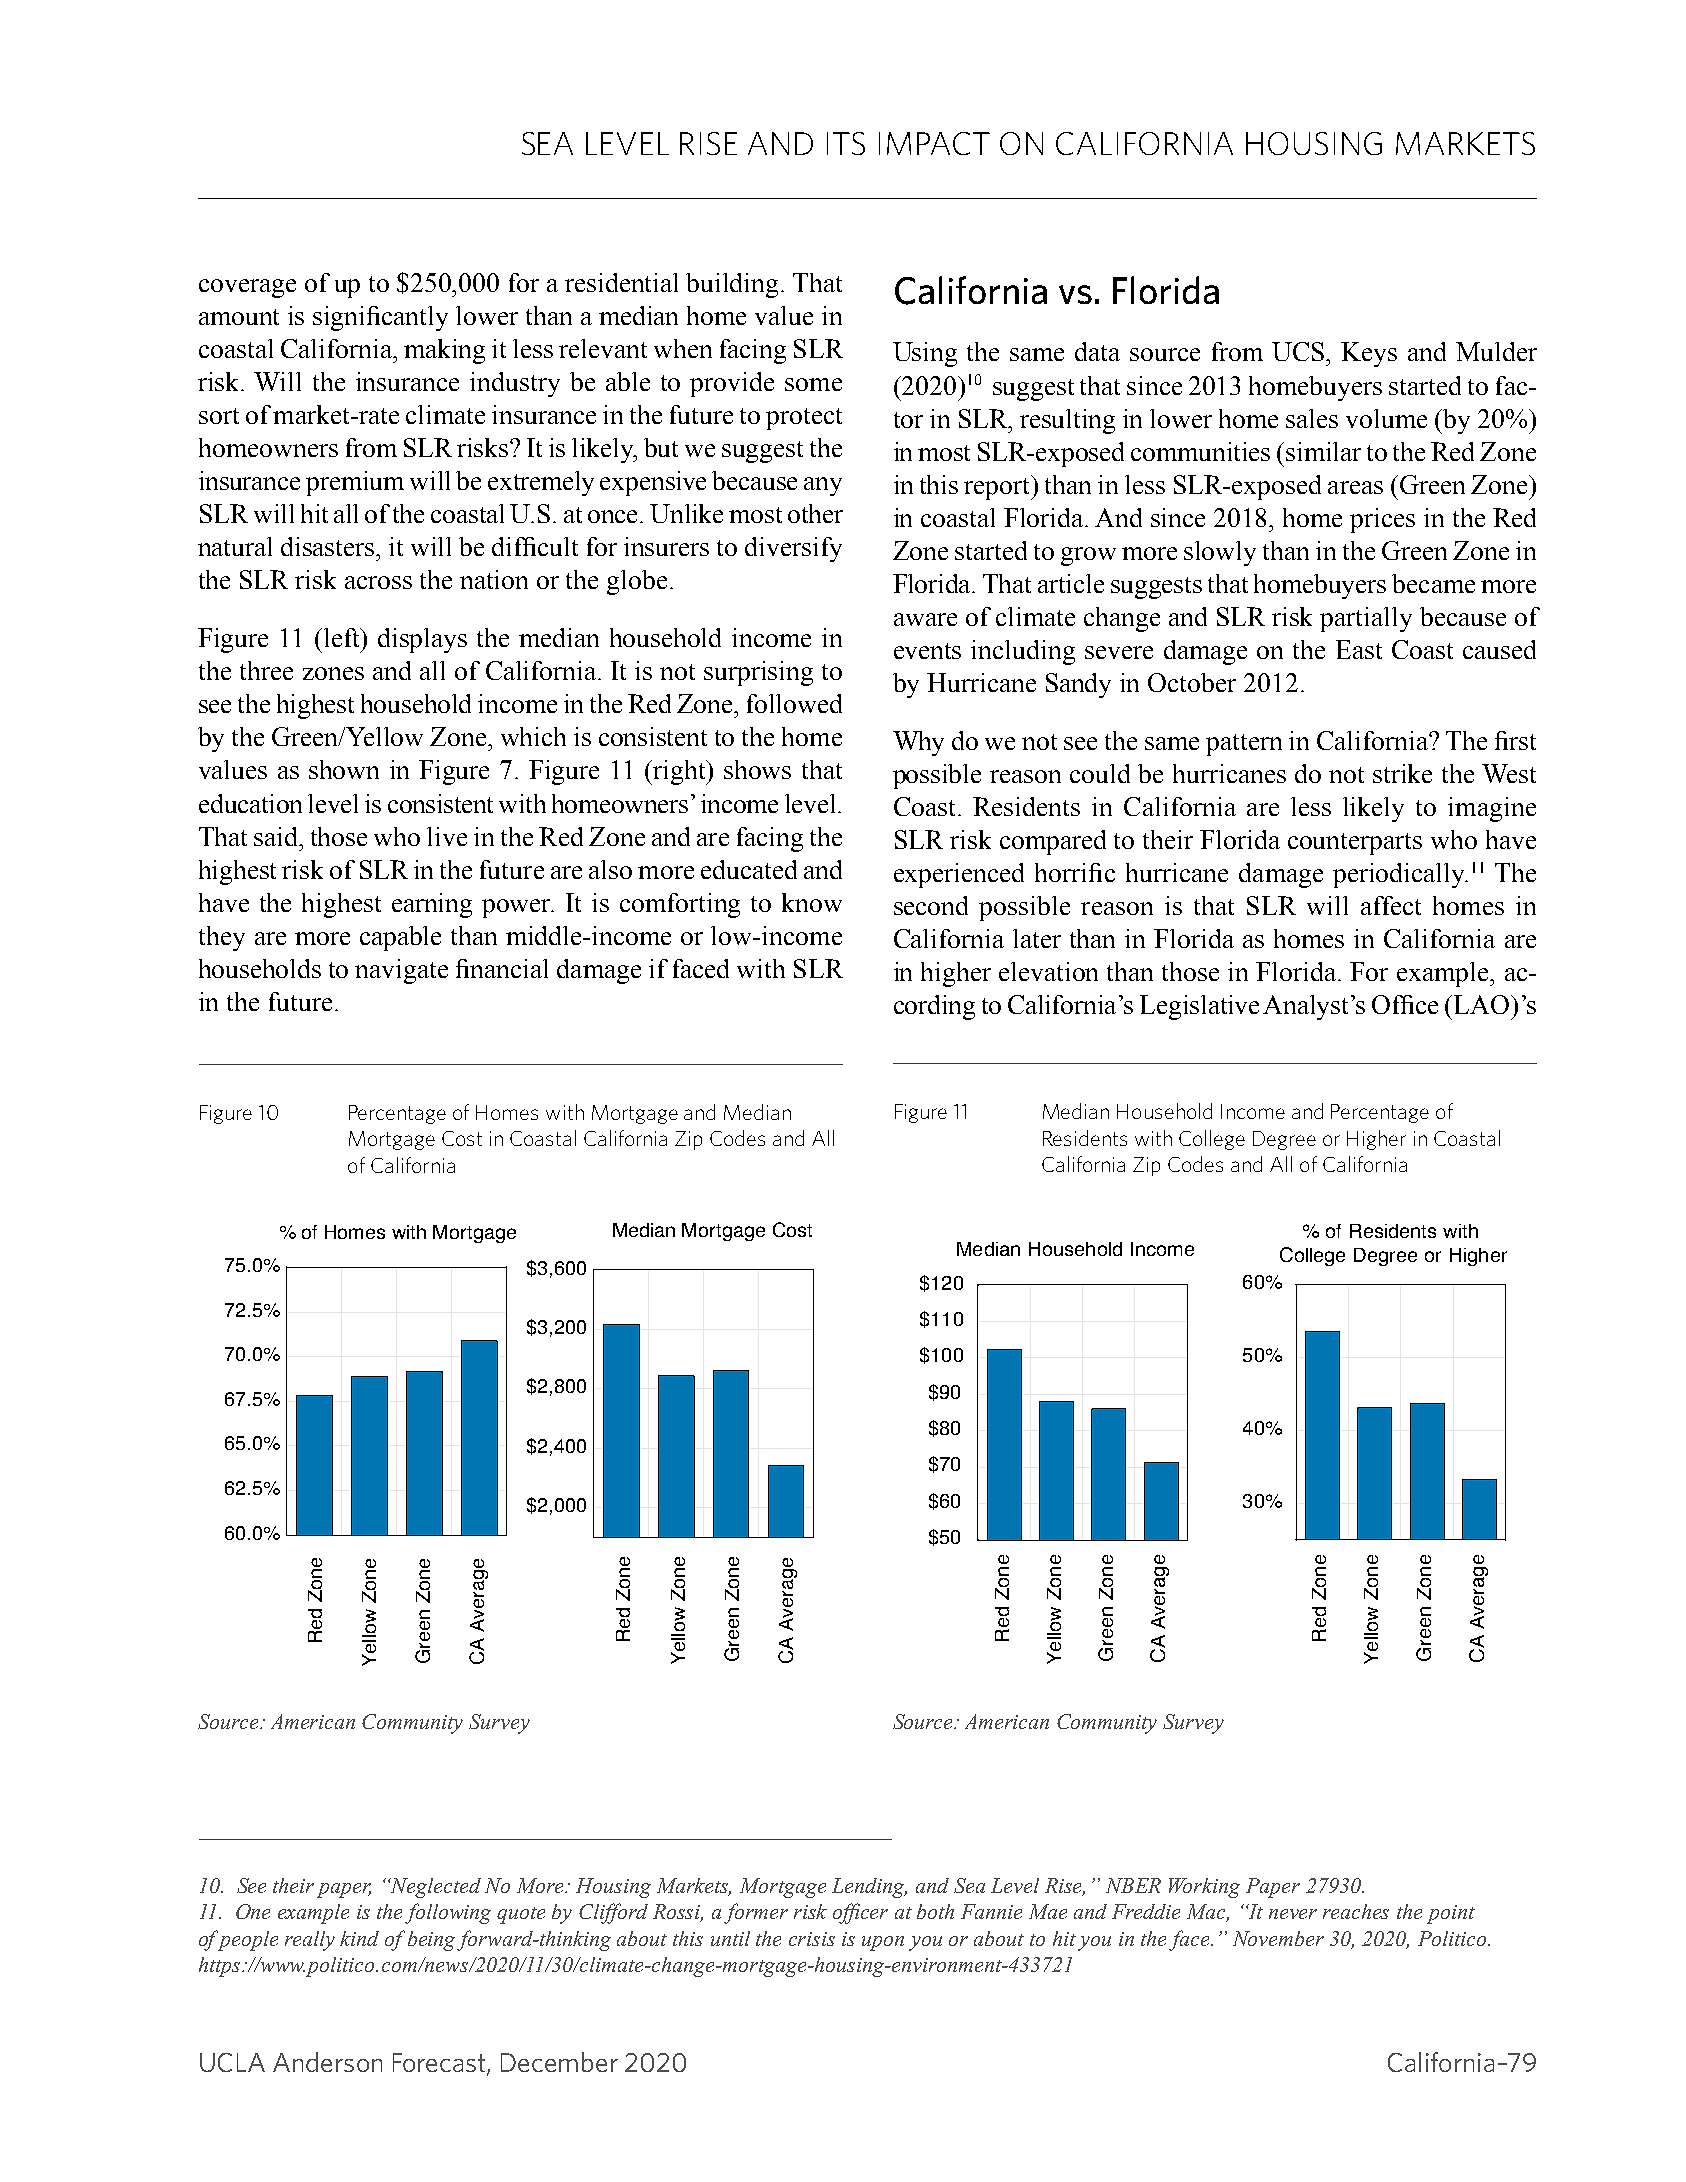 The image size is (1686, 2182). I want to click on Keys, so click(1369, 354).
